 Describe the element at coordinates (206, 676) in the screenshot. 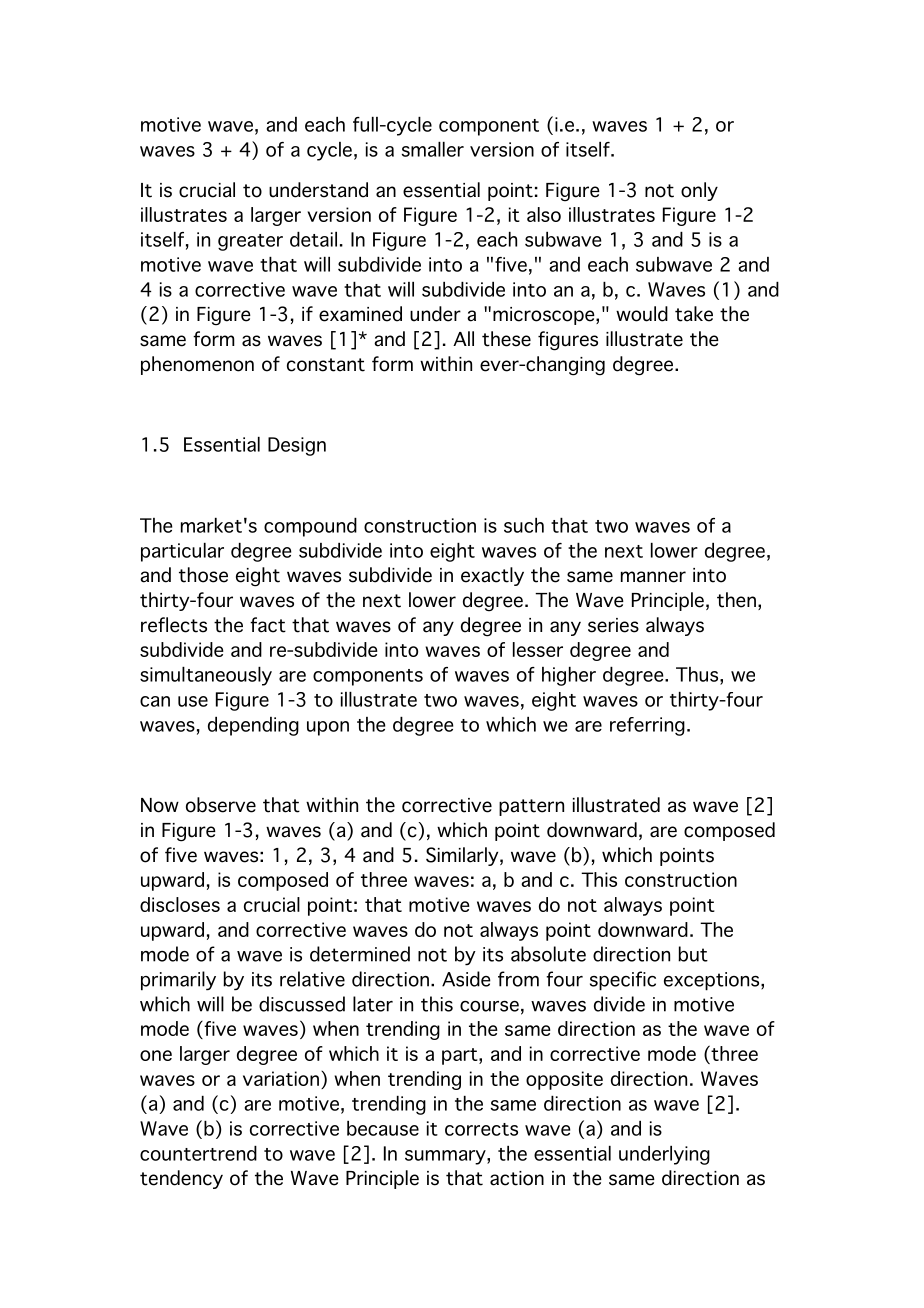

I see `simultaneously` at that location.
